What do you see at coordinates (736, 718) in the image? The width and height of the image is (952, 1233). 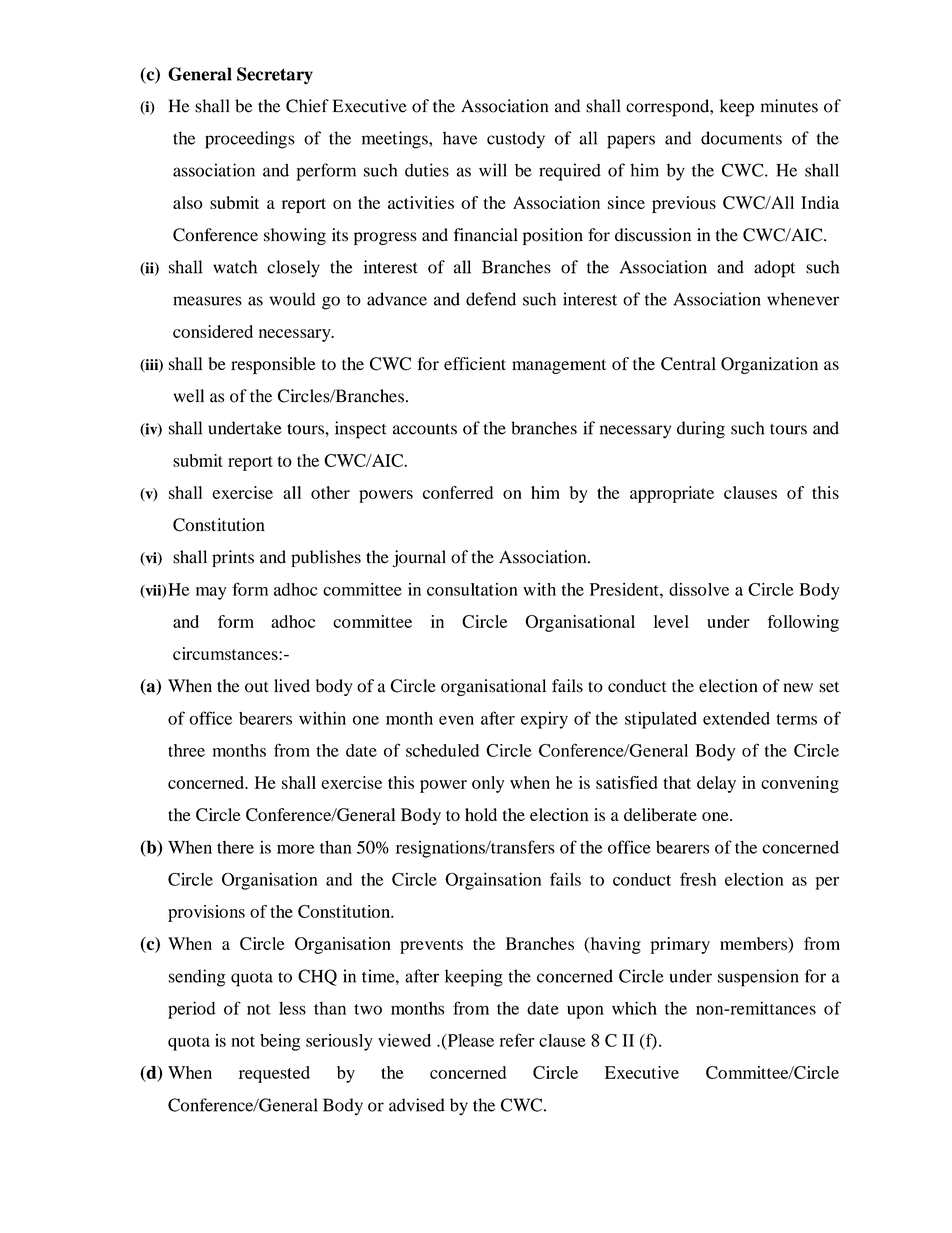 I see `extended` at bounding box center [736, 718].
